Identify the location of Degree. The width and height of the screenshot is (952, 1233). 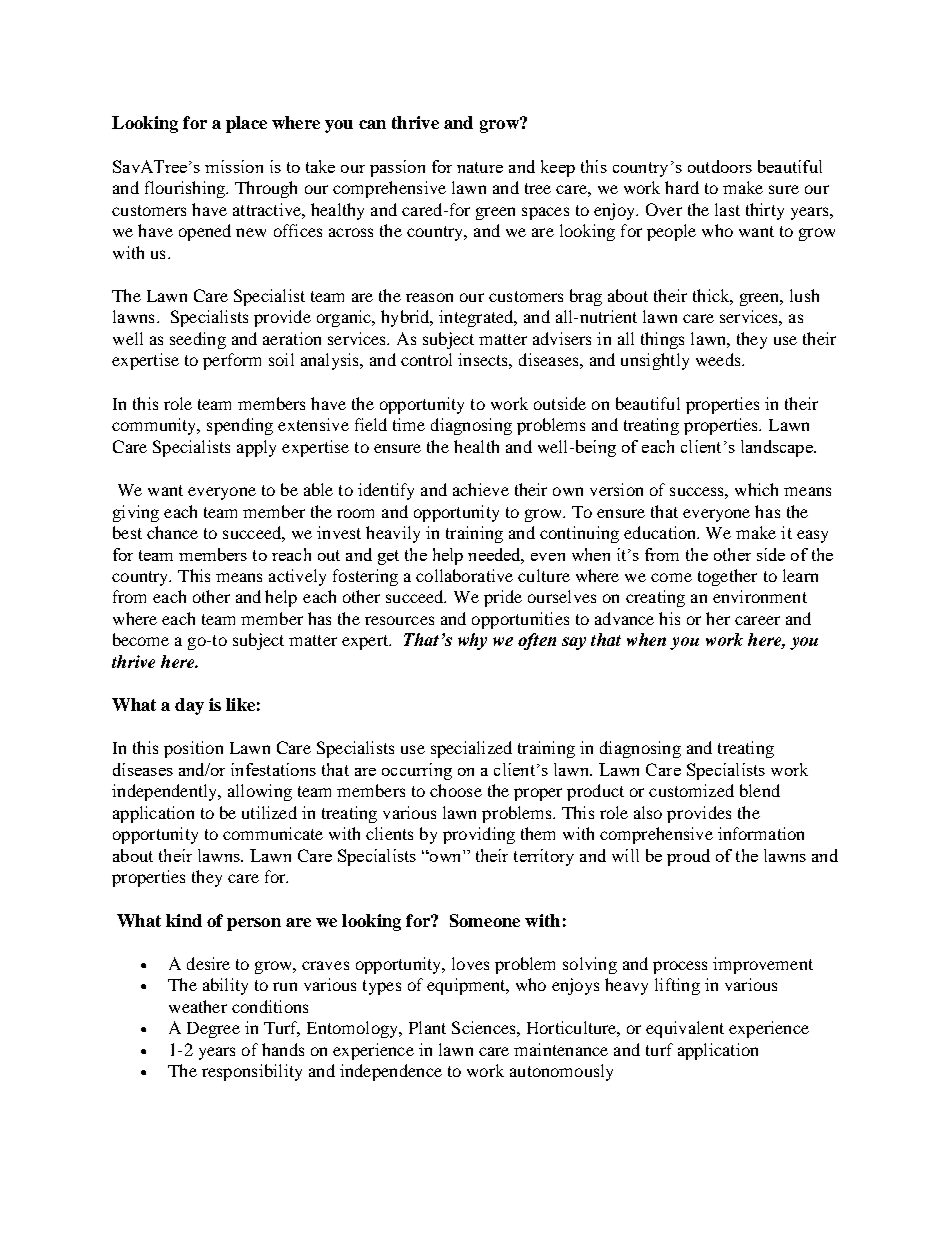
(213, 1030).
